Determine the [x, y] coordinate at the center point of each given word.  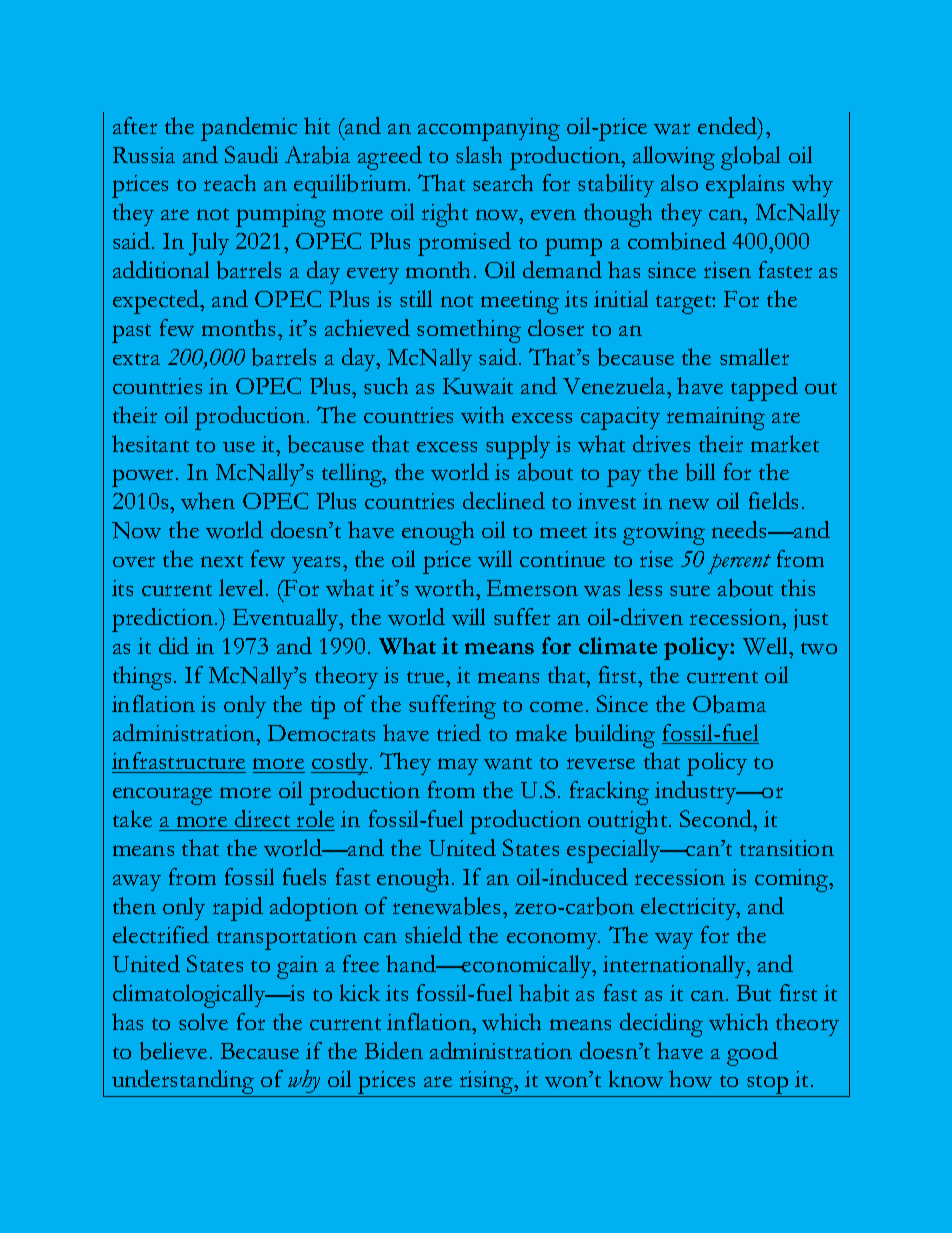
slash [479, 154]
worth [446, 588]
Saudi [251, 154]
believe [173, 1051]
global [750, 158]
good [752, 1054]
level [243, 587]
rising [486, 1084]
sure [690, 590]
